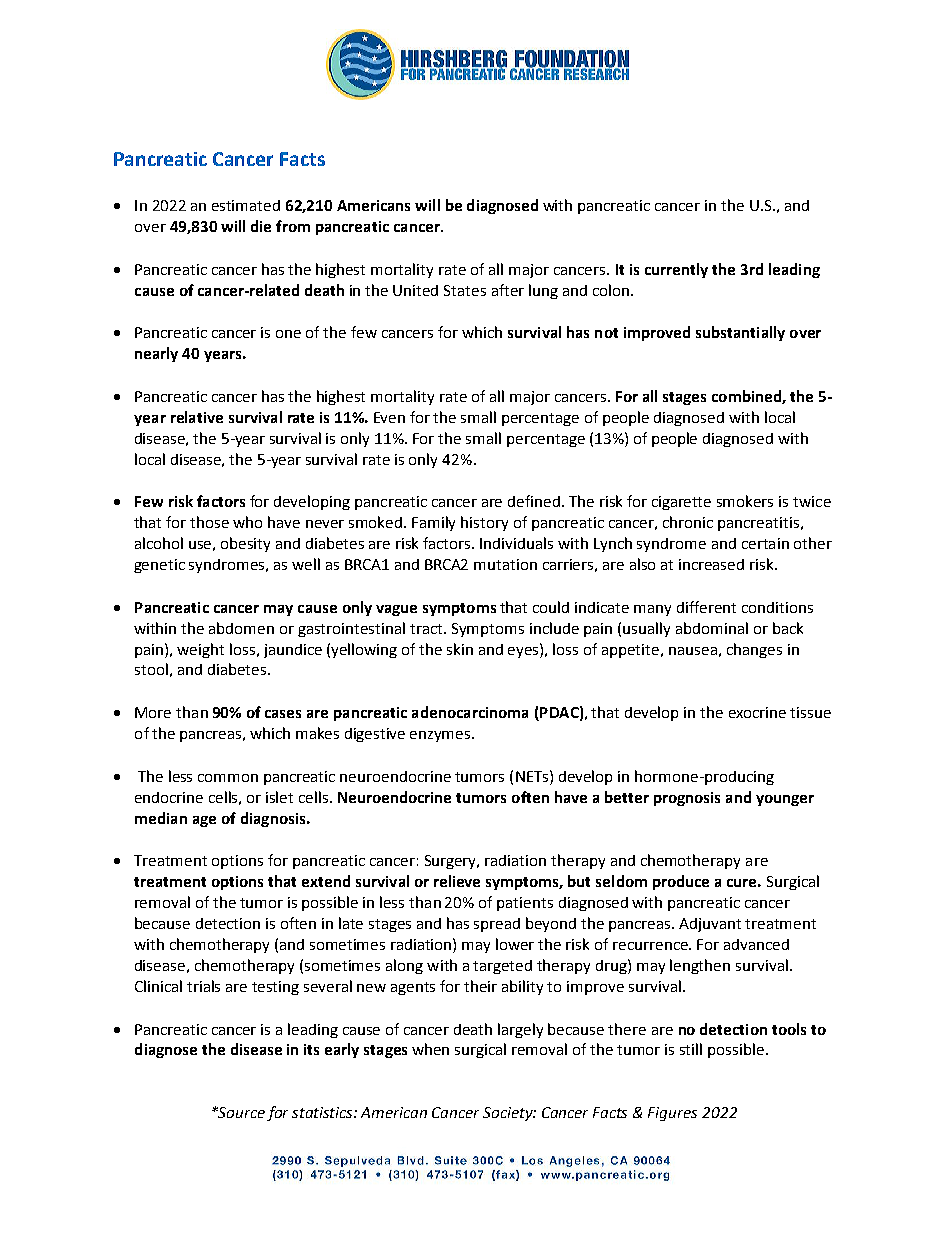 The height and width of the image is (1233, 952). Describe the element at coordinates (261, 226) in the image. I see `die` at that location.
